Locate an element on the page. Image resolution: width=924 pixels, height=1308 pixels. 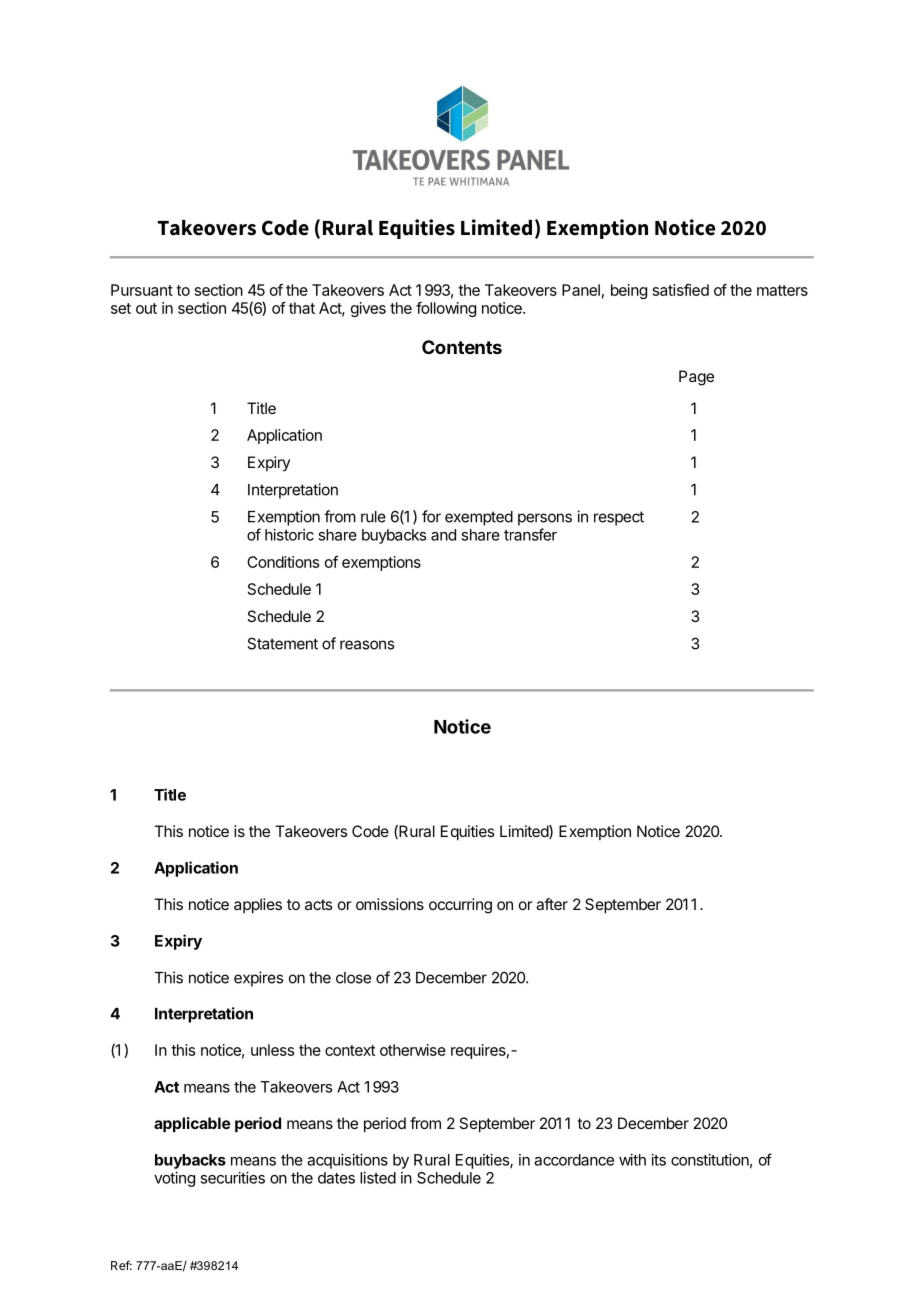
reasons is located at coordinates (367, 645).
